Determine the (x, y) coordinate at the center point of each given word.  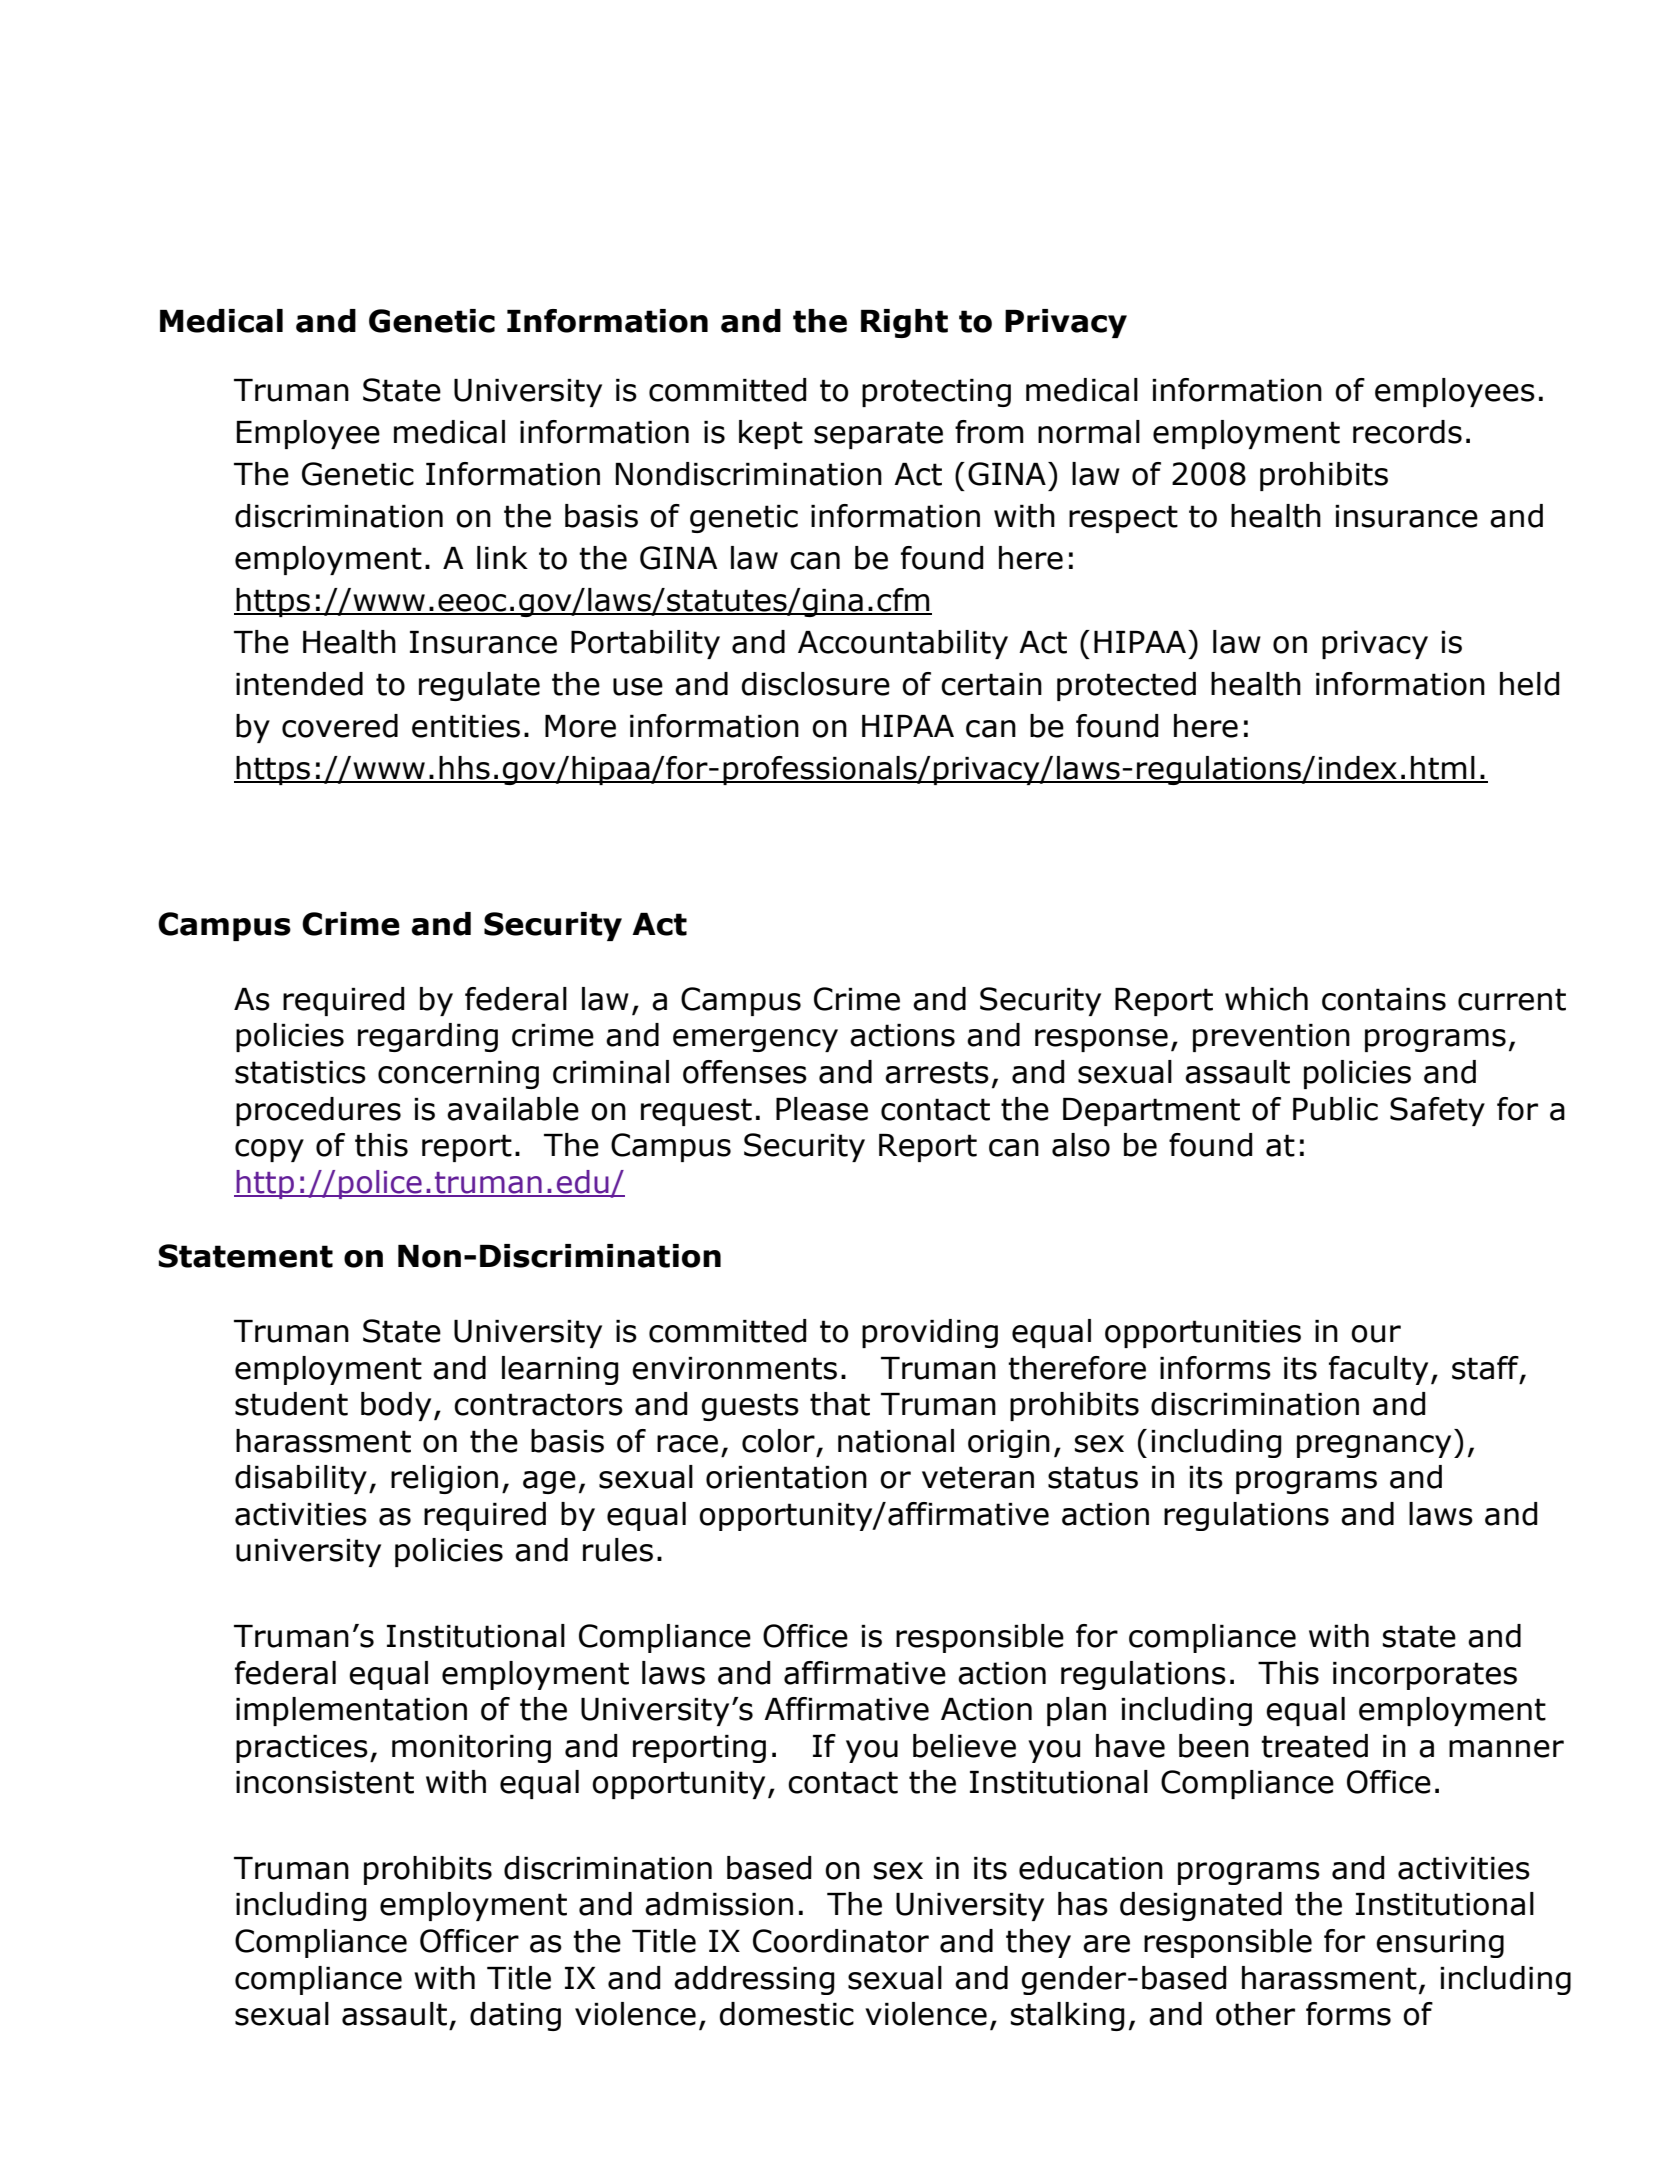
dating (515, 2016)
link (502, 557)
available (513, 1109)
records (1407, 432)
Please (822, 1109)
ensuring (1440, 1944)
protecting (936, 393)
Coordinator (841, 1941)
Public (1335, 1109)
